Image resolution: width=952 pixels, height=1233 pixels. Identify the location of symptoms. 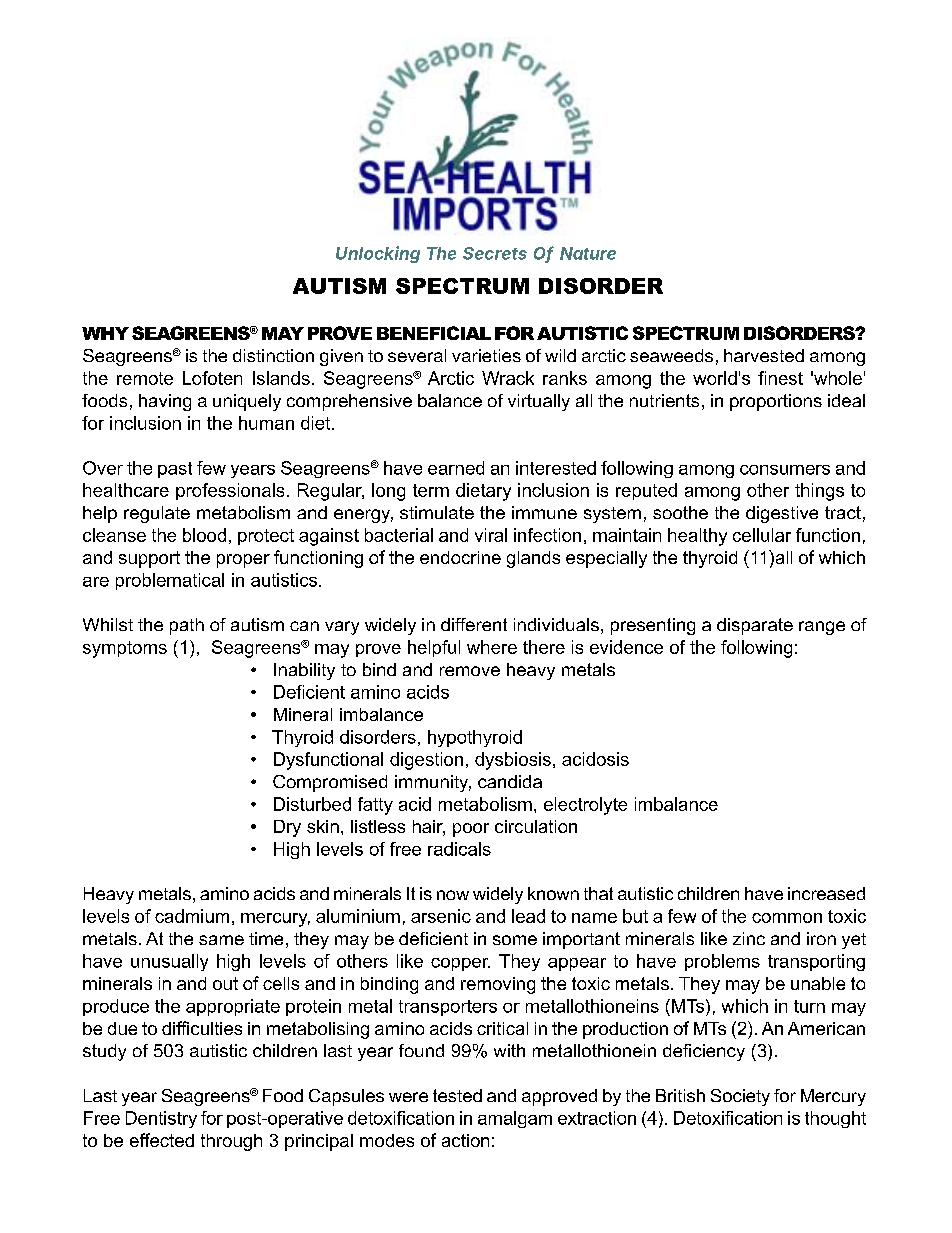
(125, 649).
